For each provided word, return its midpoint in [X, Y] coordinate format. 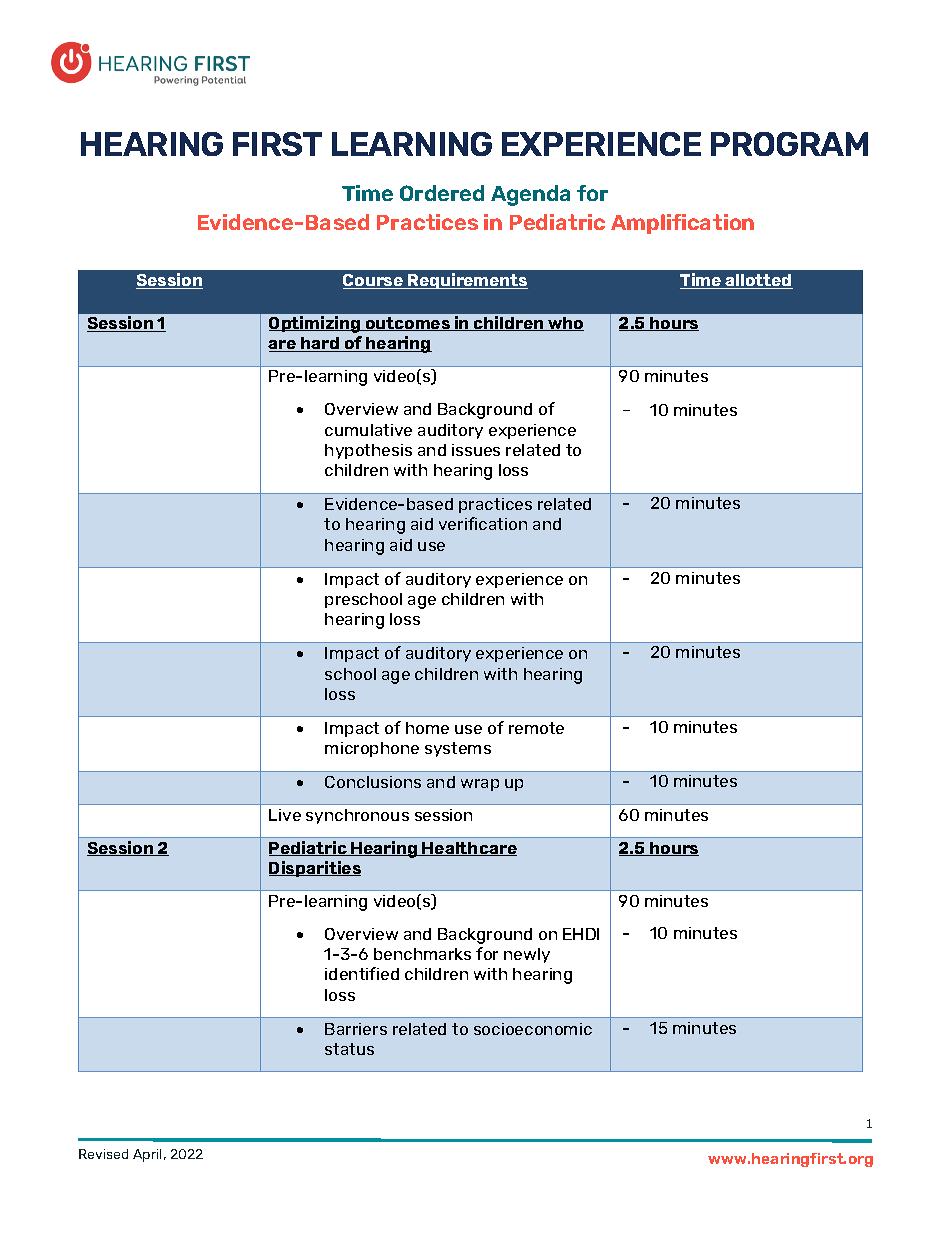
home [427, 728]
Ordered [442, 193]
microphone [372, 749]
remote [536, 728]
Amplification [682, 224]
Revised [103, 1154]
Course [374, 281]
